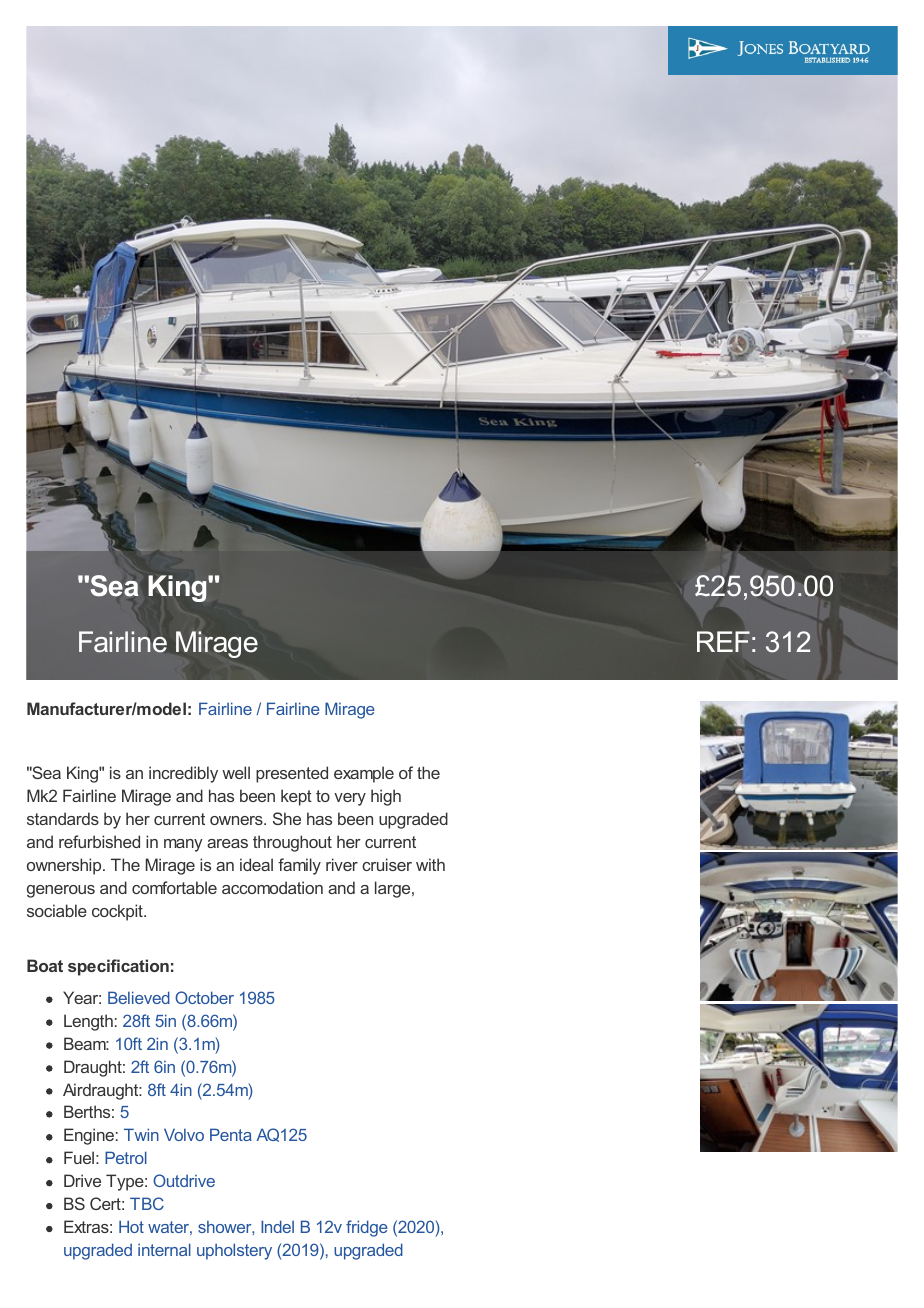  What do you see at coordinates (367, 1228) in the page?
I see `fridge` at bounding box center [367, 1228].
